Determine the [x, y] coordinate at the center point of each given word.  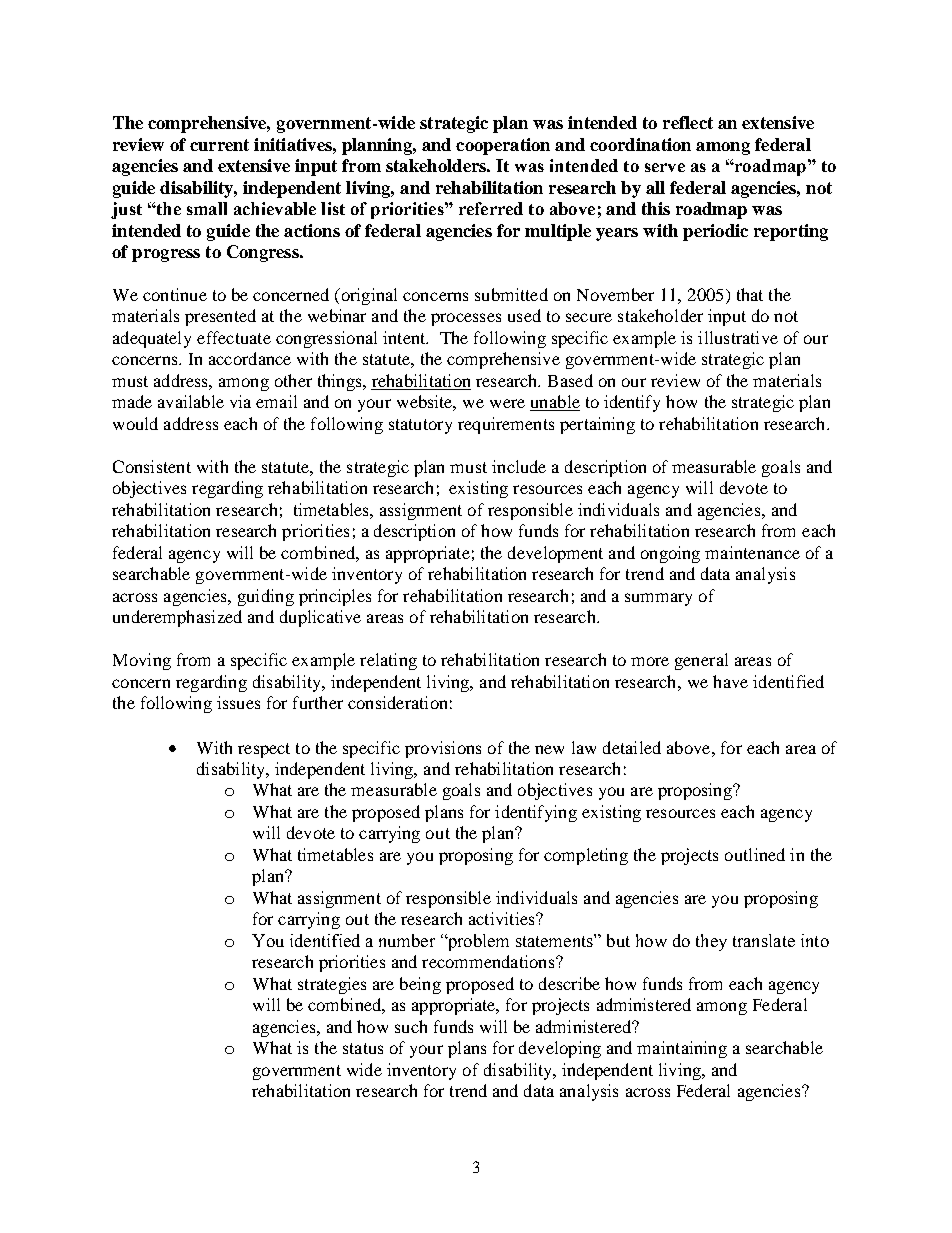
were [507, 403]
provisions [443, 749]
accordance [250, 358]
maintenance [752, 552]
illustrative [738, 337]
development [555, 554]
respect [264, 750]
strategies [332, 985]
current [219, 145]
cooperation [503, 146]
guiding [266, 597]
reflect [688, 122]
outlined [755, 854]
